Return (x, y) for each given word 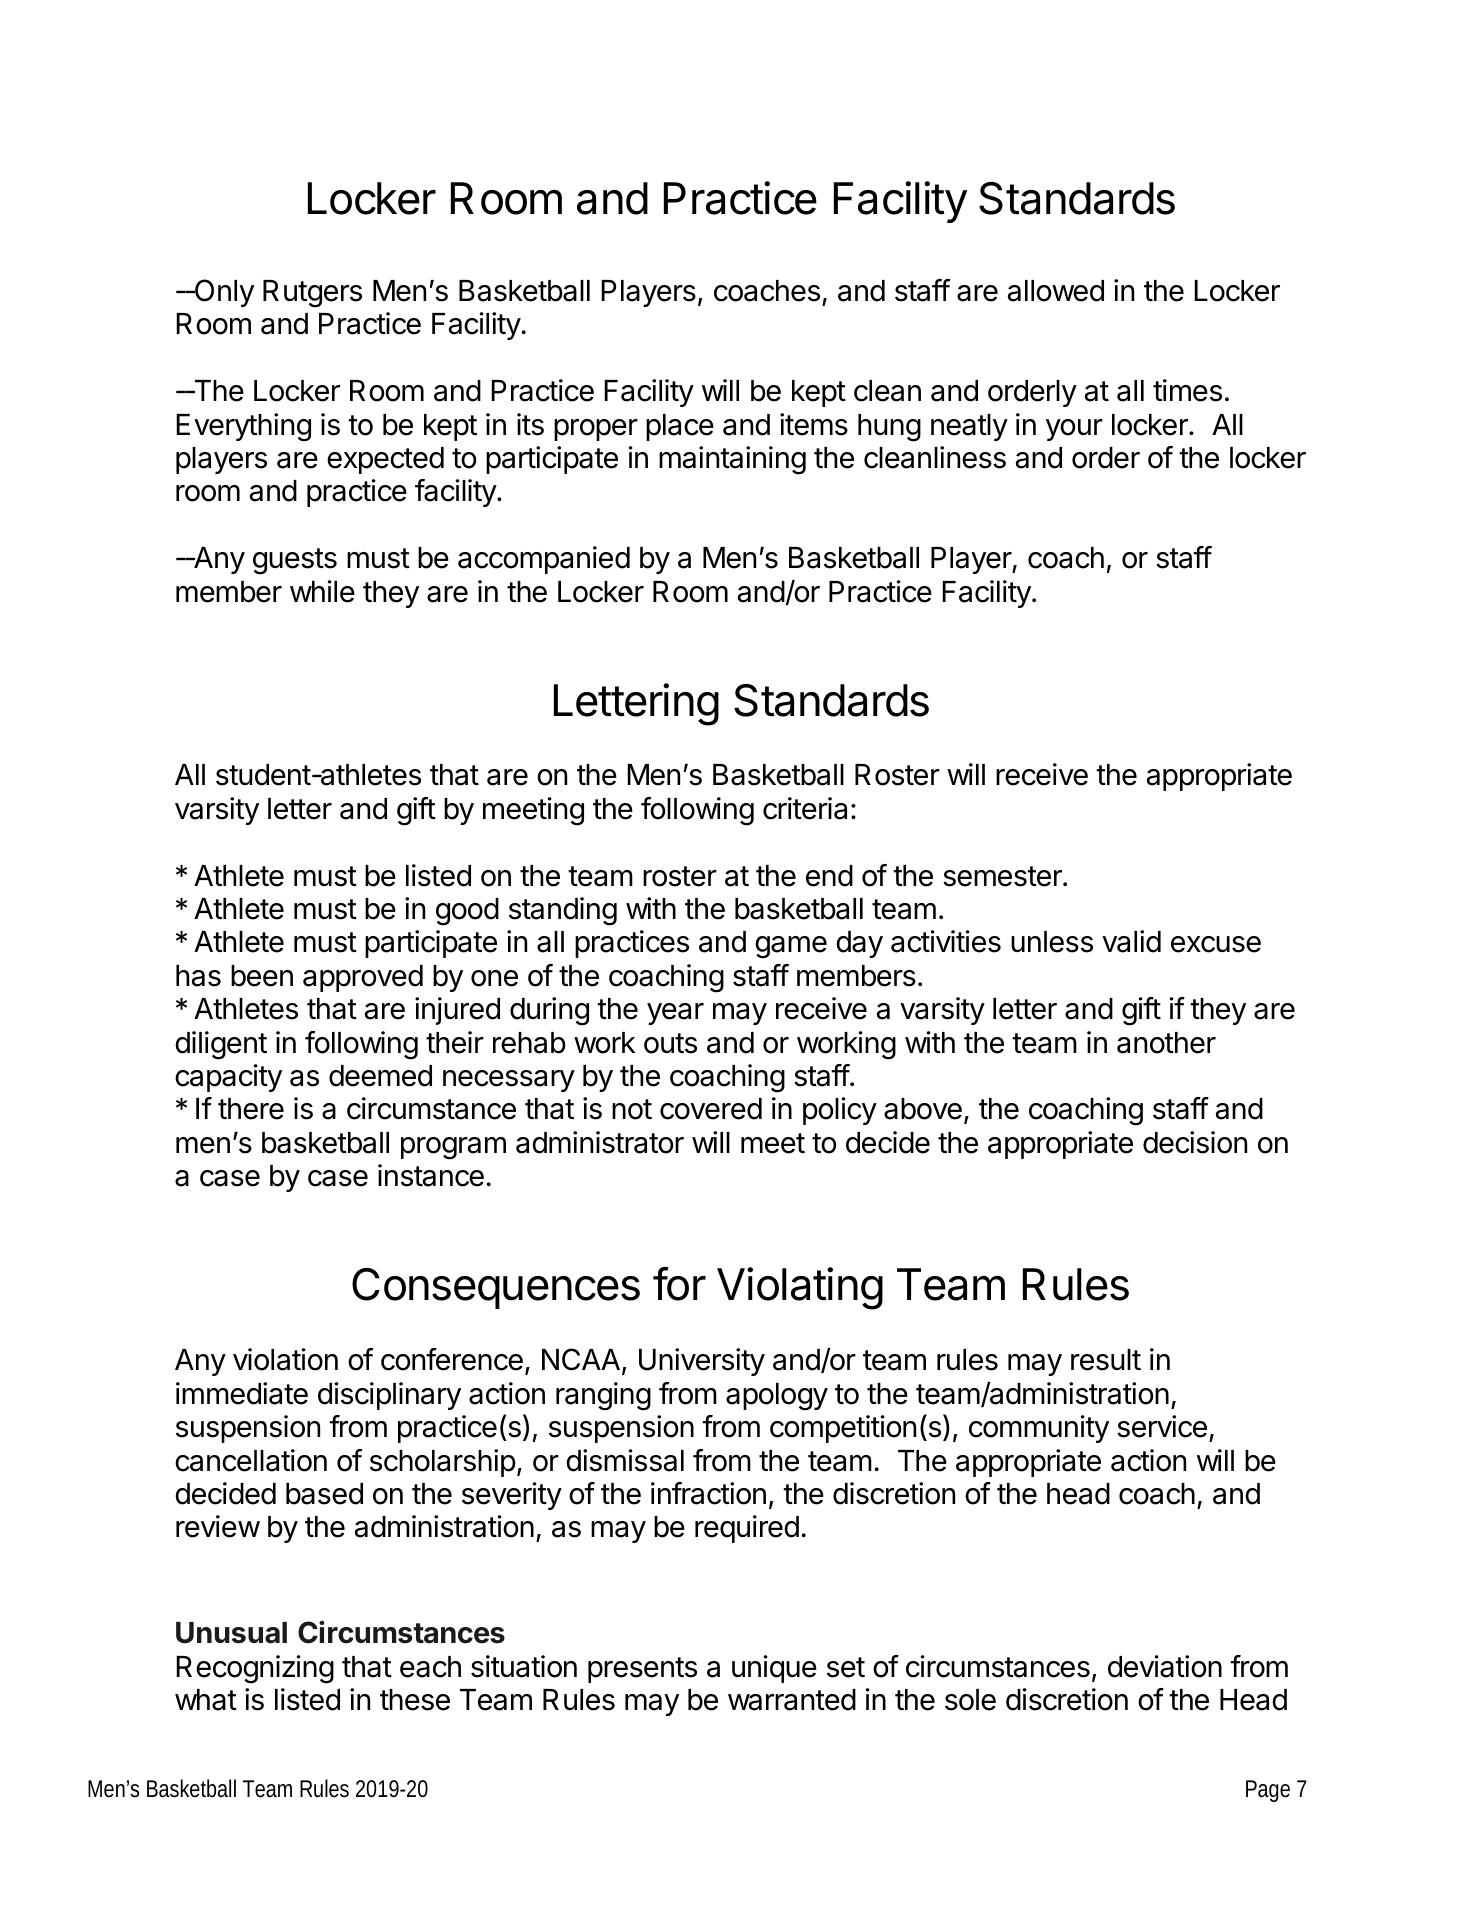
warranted (792, 1700)
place (680, 427)
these (415, 1700)
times (1187, 390)
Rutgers (312, 294)
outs (670, 1043)
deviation (1165, 1666)
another (1166, 1043)
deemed (380, 1076)
